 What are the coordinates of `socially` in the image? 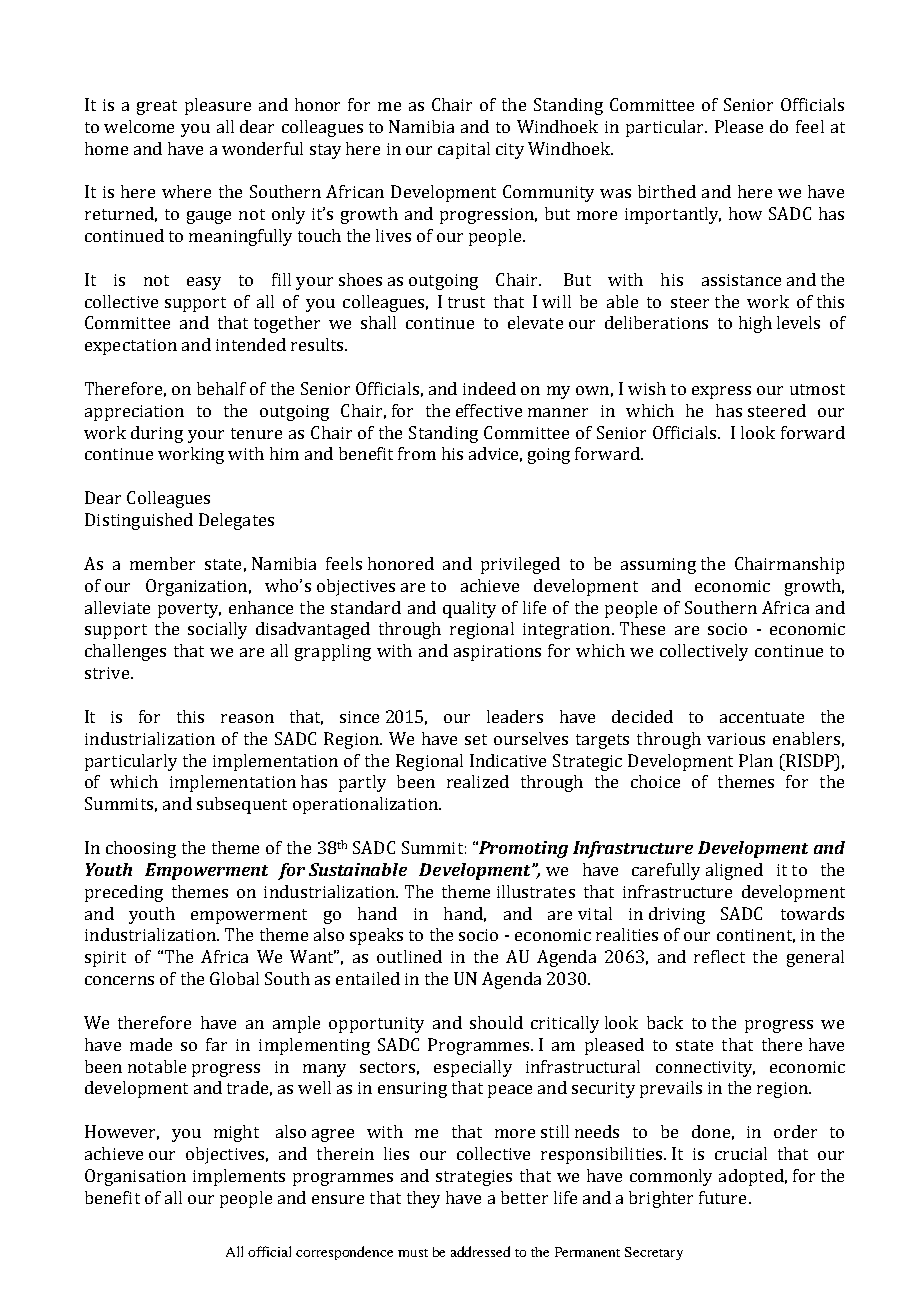 It's located at (217, 630).
